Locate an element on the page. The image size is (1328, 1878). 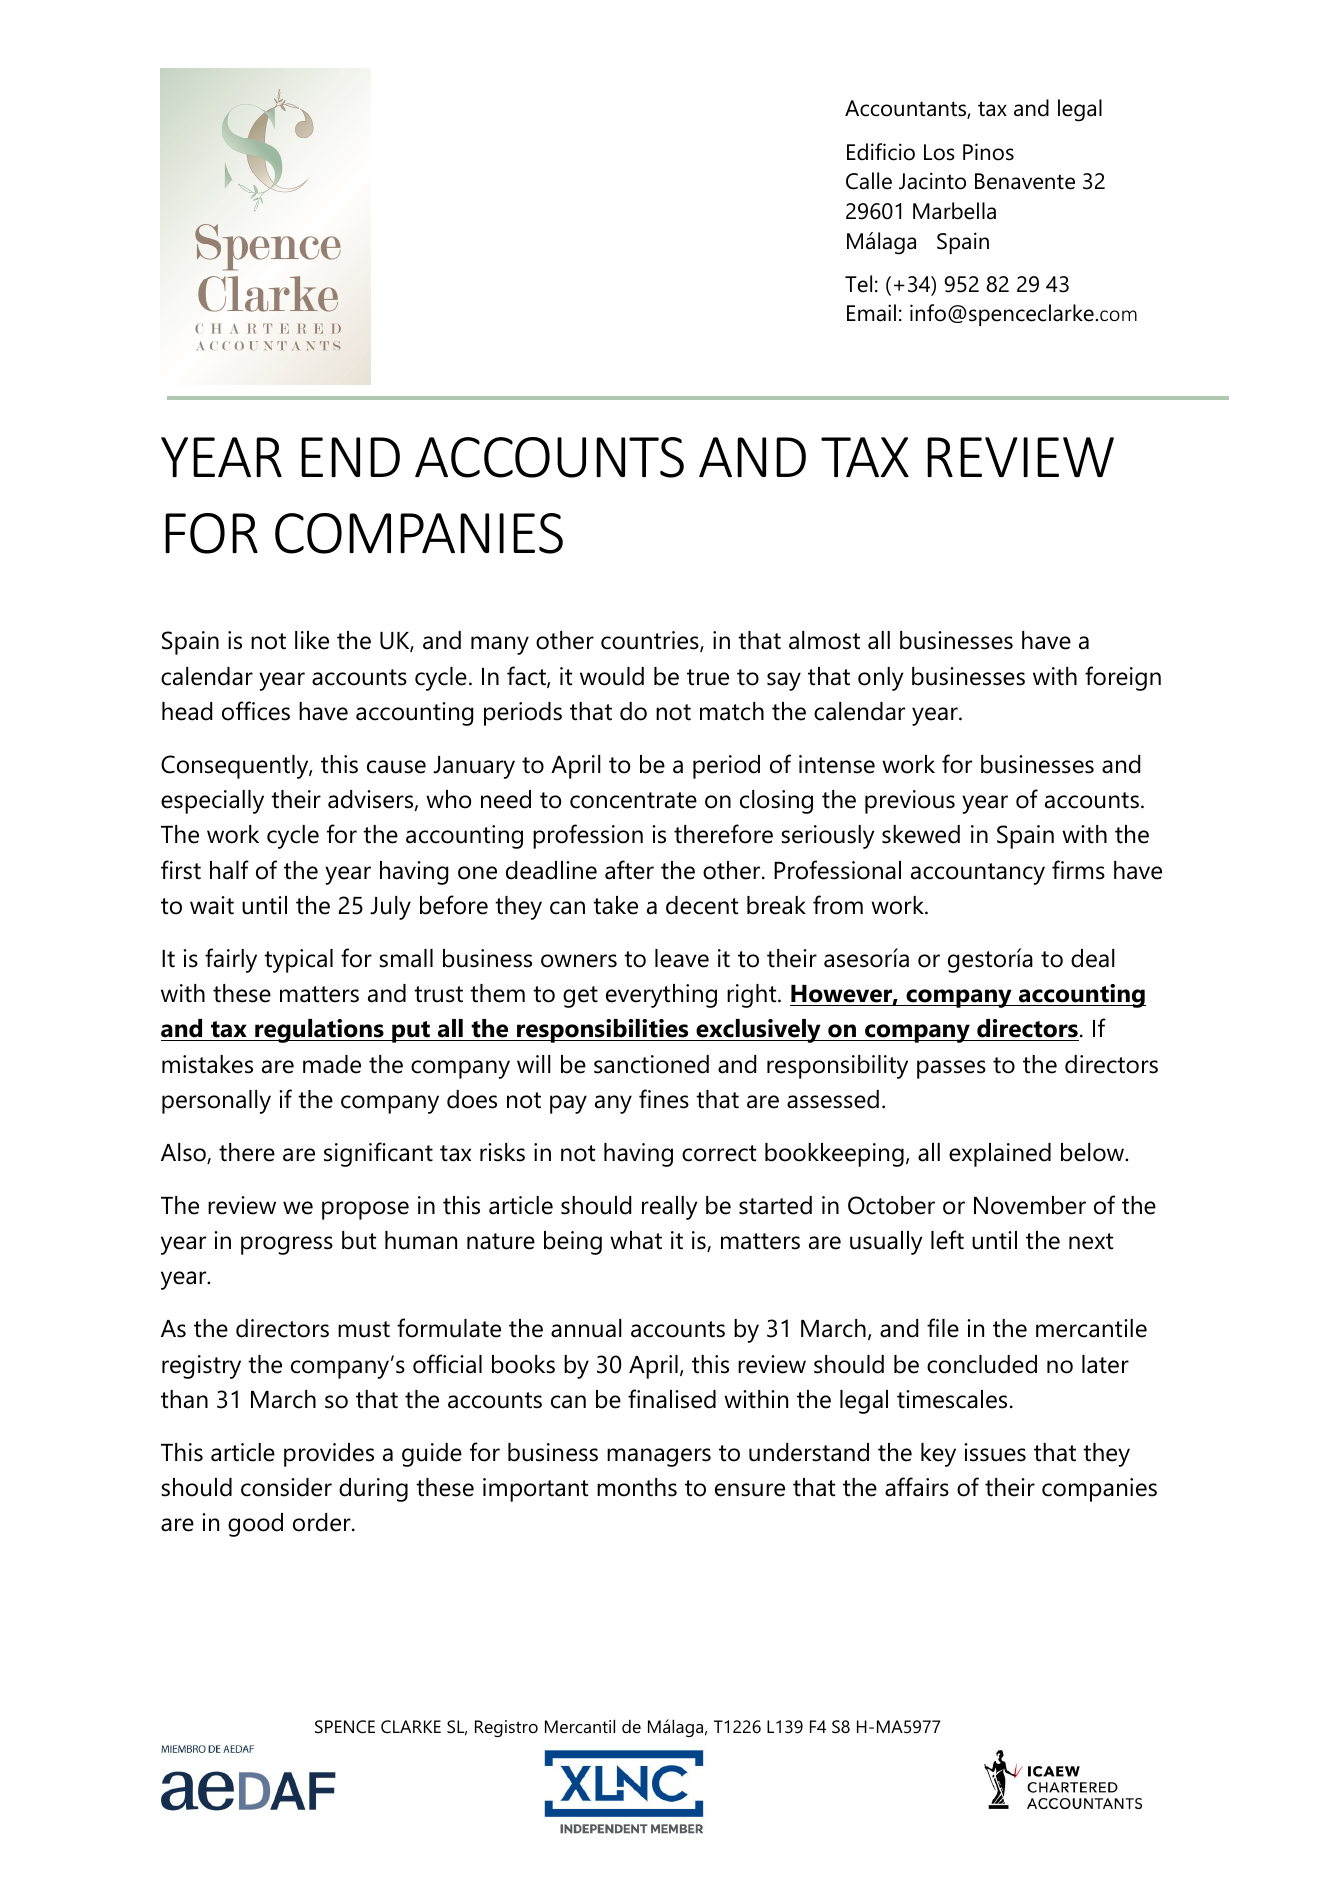
foreign is located at coordinates (1123, 678).
